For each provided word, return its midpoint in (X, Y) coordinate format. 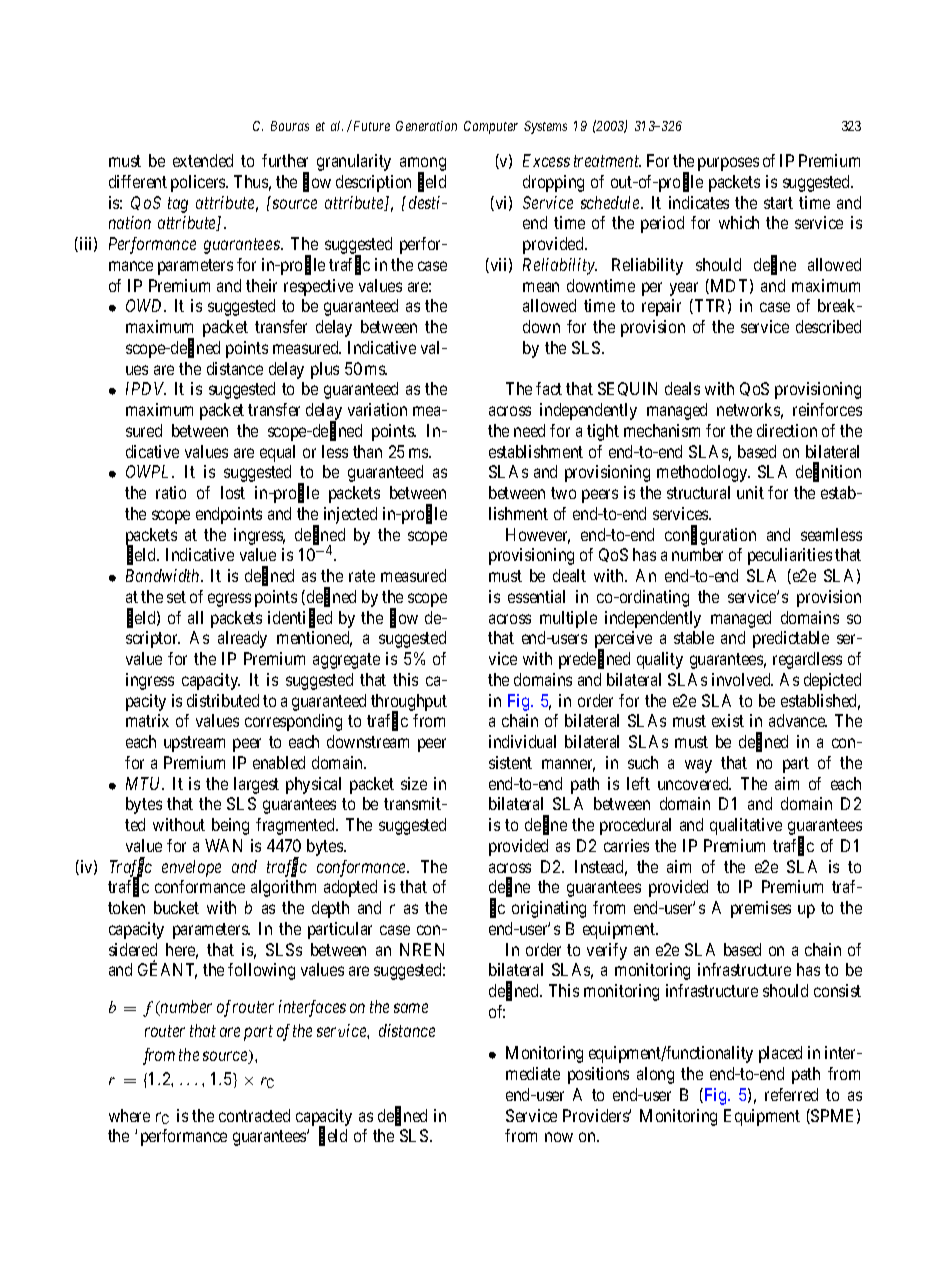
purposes (728, 164)
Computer (491, 127)
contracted (254, 1115)
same (411, 1008)
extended (203, 160)
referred (791, 1094)
